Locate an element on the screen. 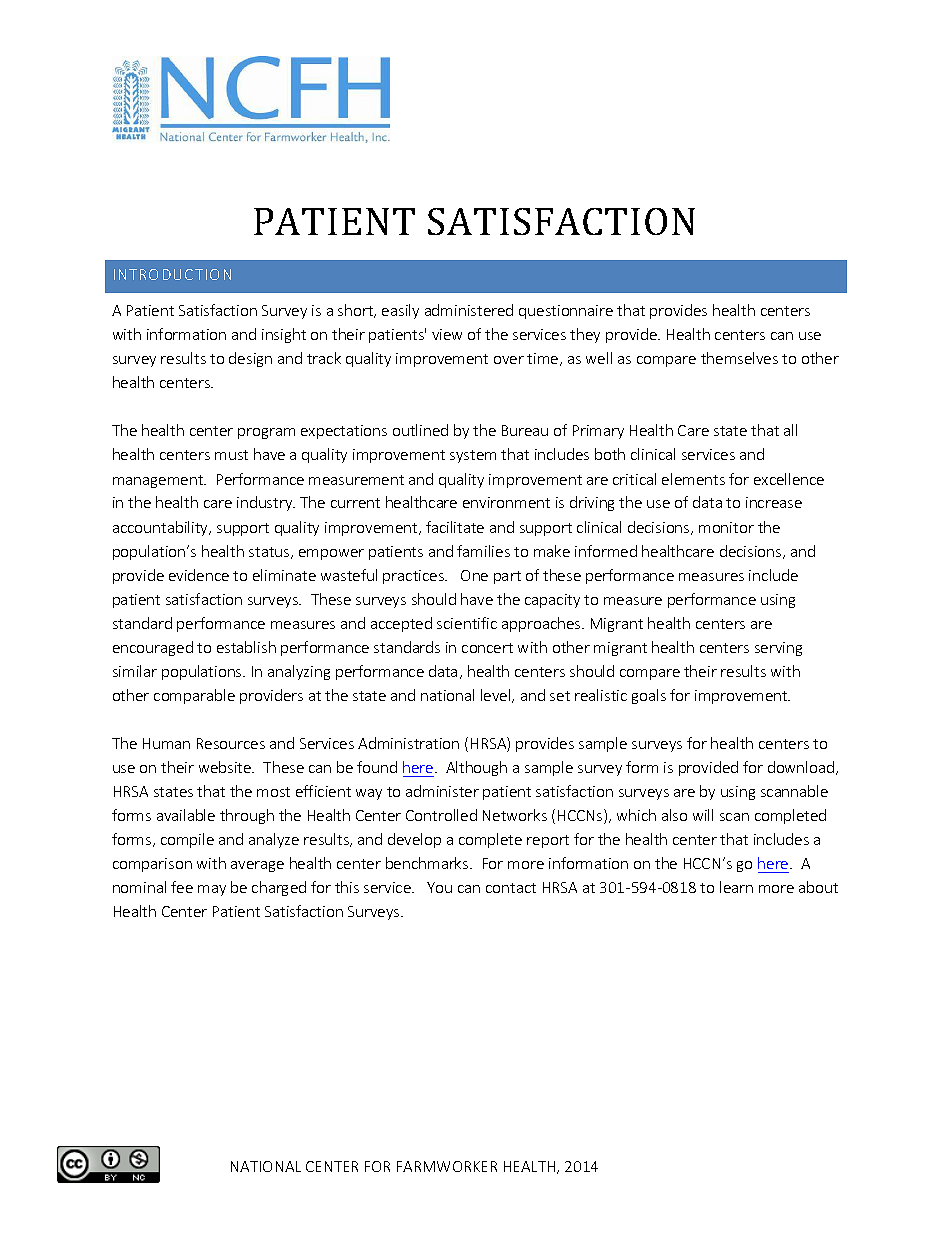  goals is located at coordinates (649, 696).
